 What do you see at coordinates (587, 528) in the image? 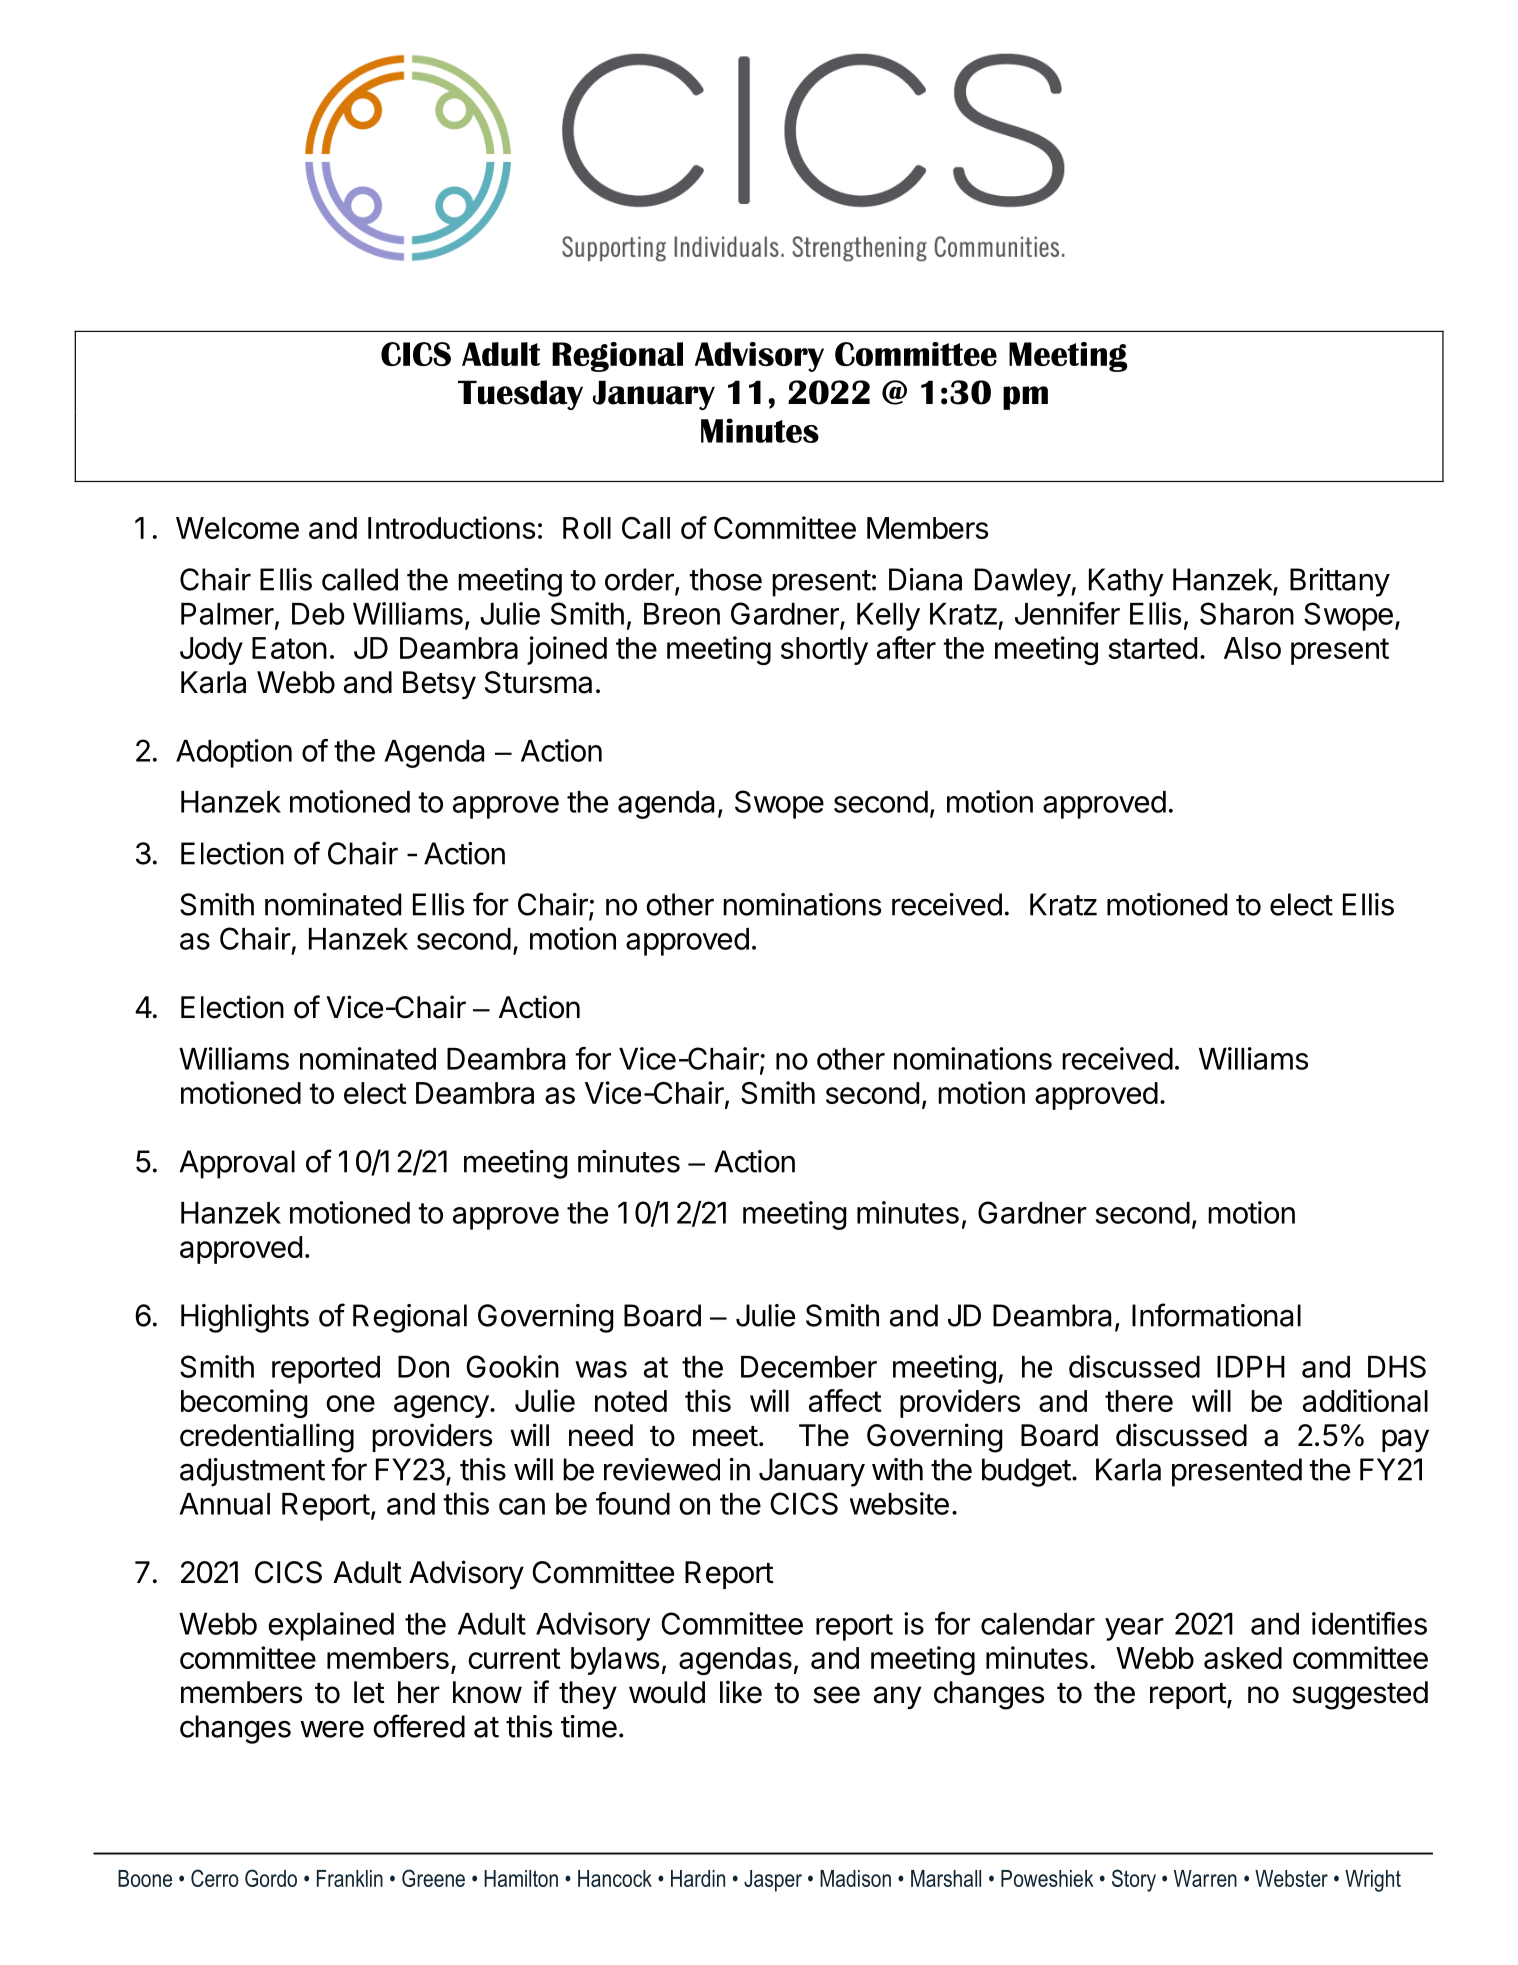
I see `Roll` at bounding box center [587, 528].
